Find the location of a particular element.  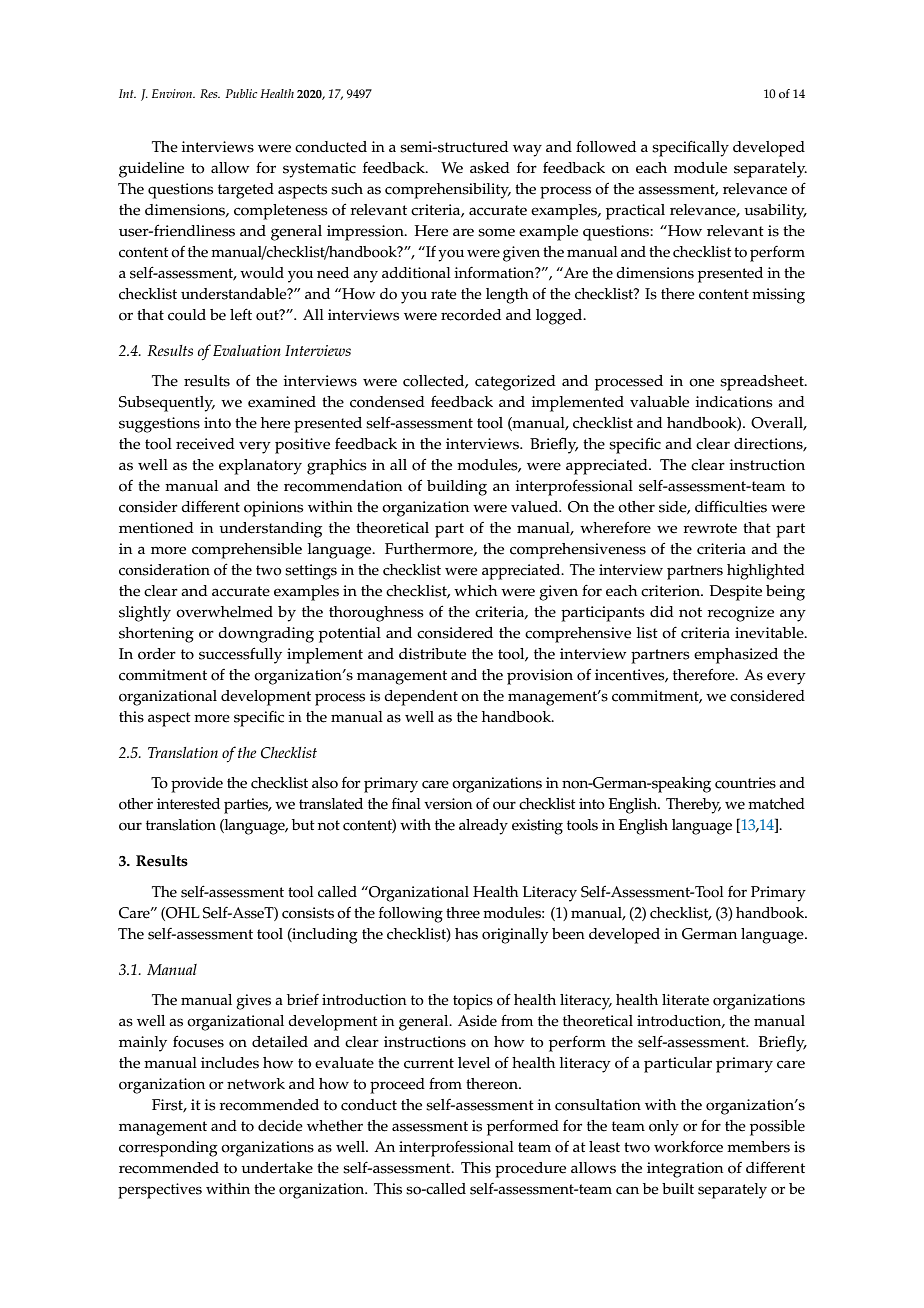

successfully is located at coordinates (240, 655).
